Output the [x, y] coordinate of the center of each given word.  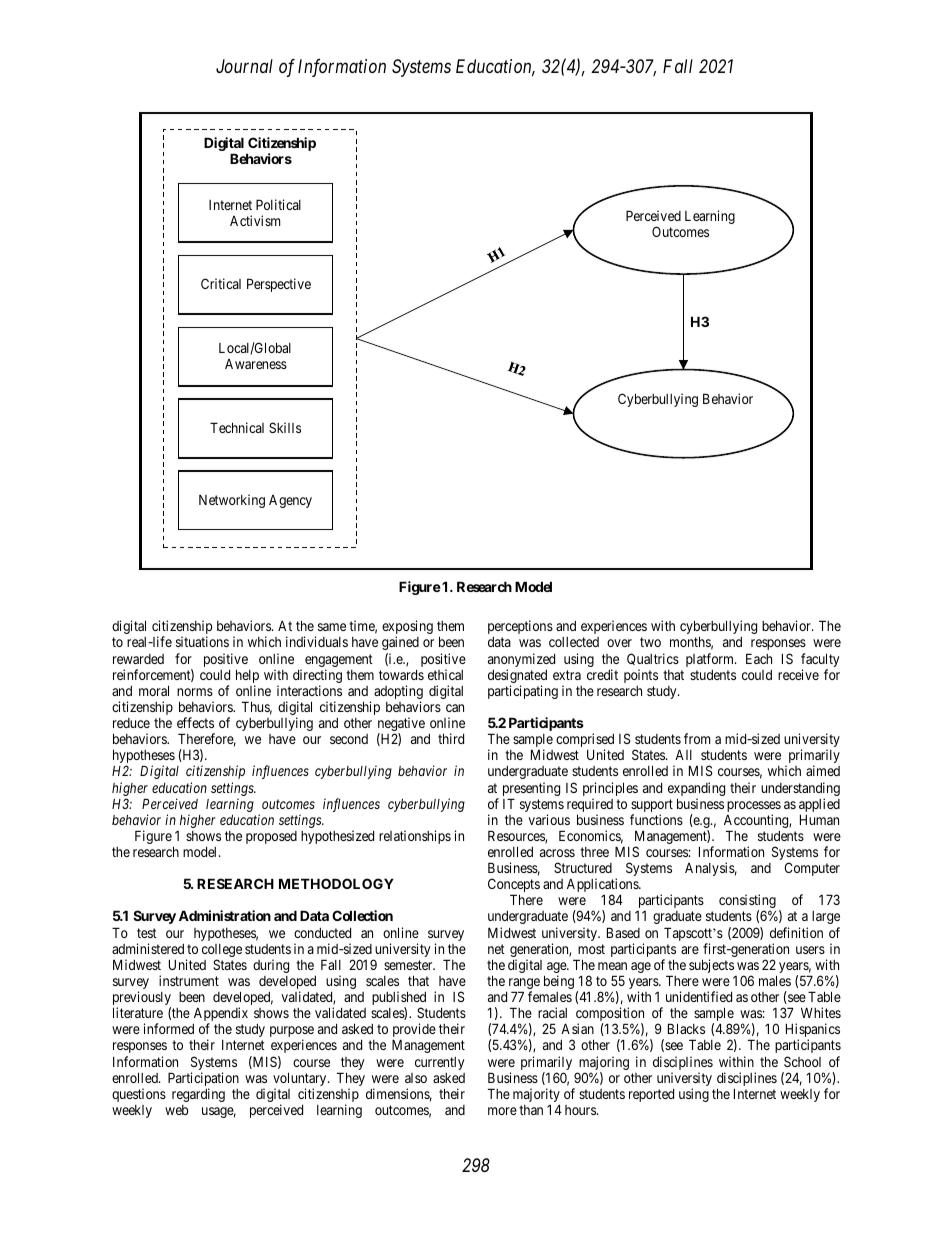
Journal [244, 66]
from [697, 738]
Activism [255, 220]
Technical [237, 427]
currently [439, 1063]
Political [278, 204]
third [451, 738]
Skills [285, 427]
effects [195, 722]
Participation [203, 1080]
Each [759, 658]
